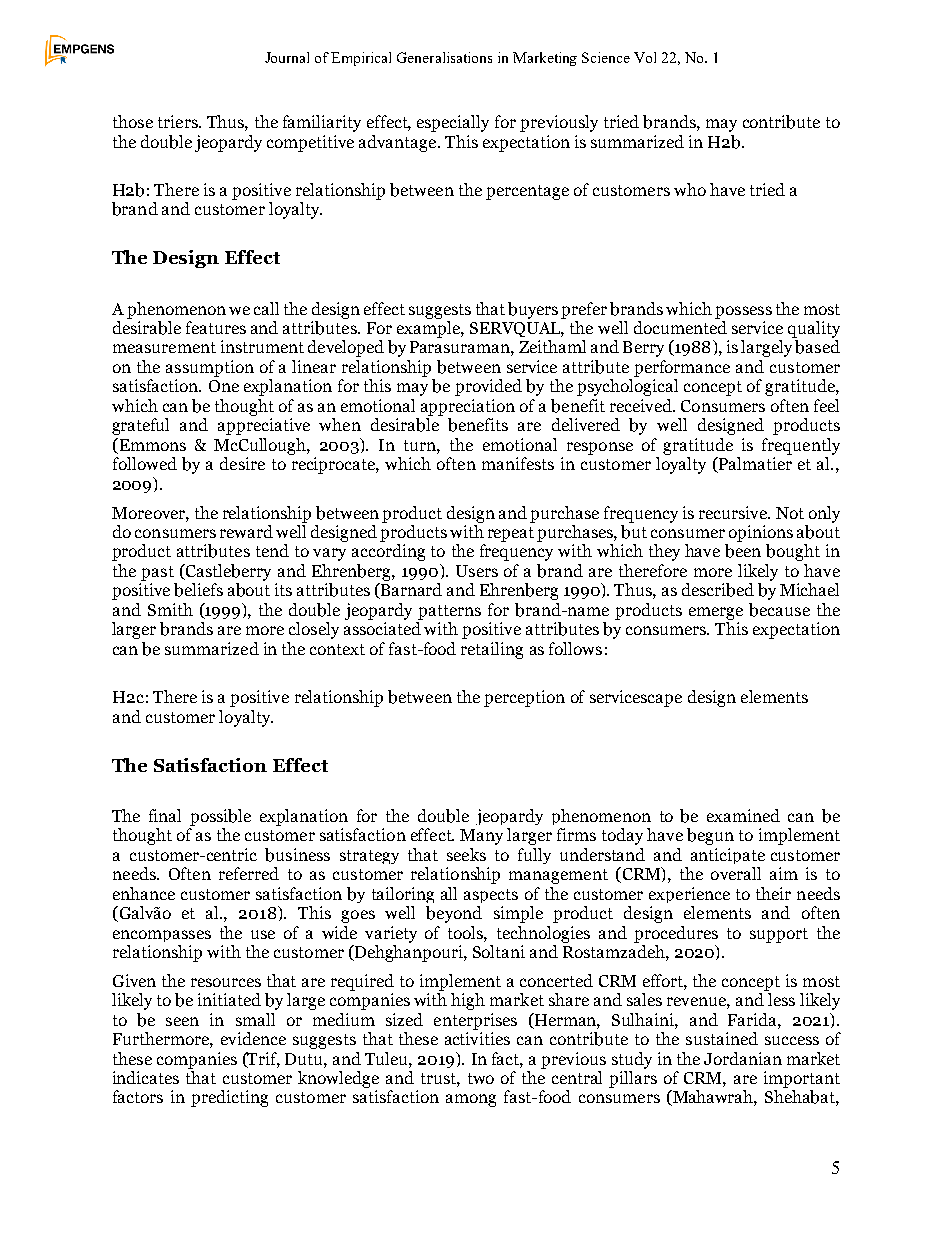  Describe the element at coordinates (229, 1098) in the screenshot. I see `predicting` at that location.
